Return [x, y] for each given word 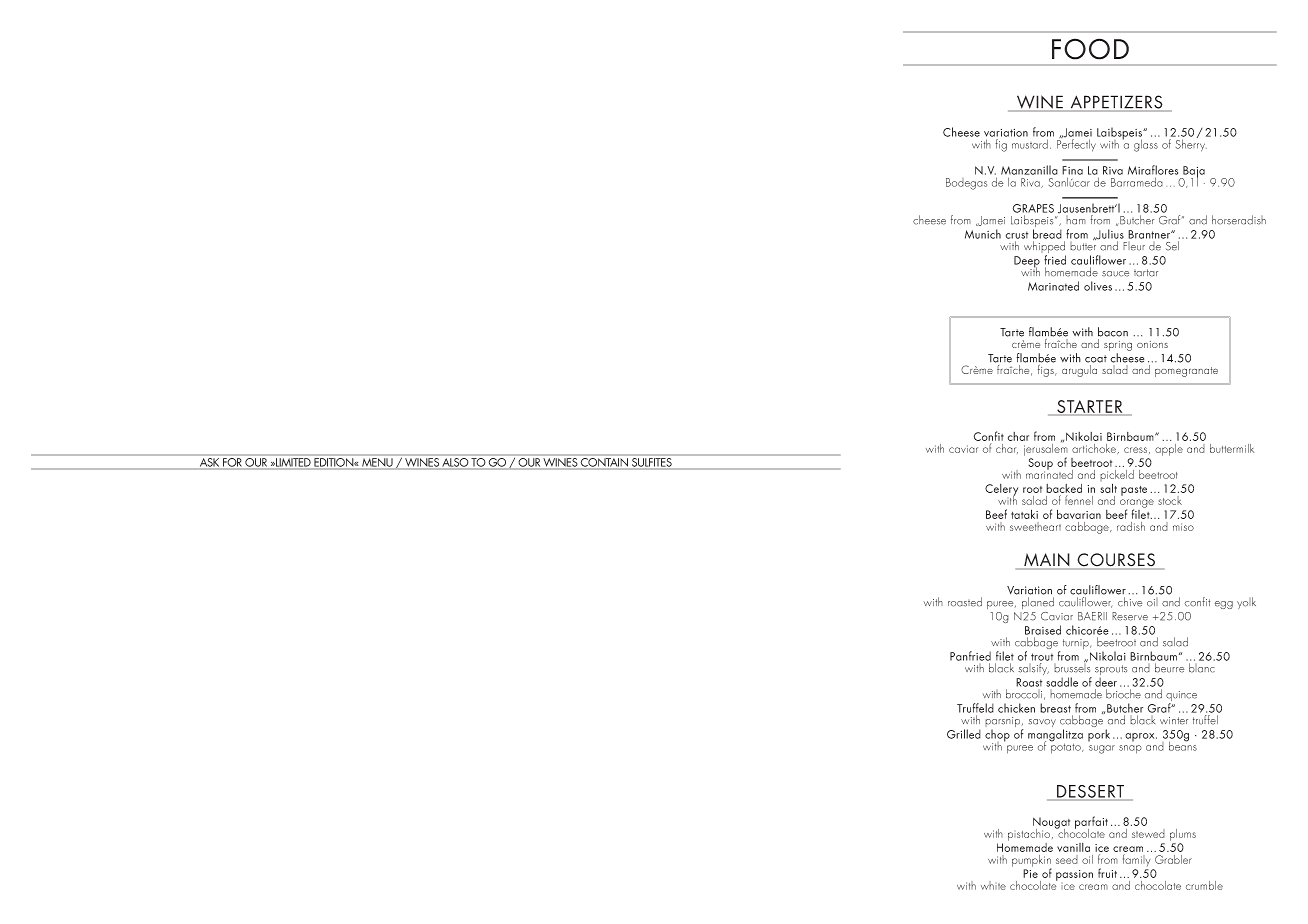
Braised [1043, 630]
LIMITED [292, 462]
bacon [1113, 332]
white [993, 885]
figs [1047, 371]
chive [1130, 602]
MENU [377, 462]
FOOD [1090, 49]
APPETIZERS [1116, 103]
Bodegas [966, 184]
